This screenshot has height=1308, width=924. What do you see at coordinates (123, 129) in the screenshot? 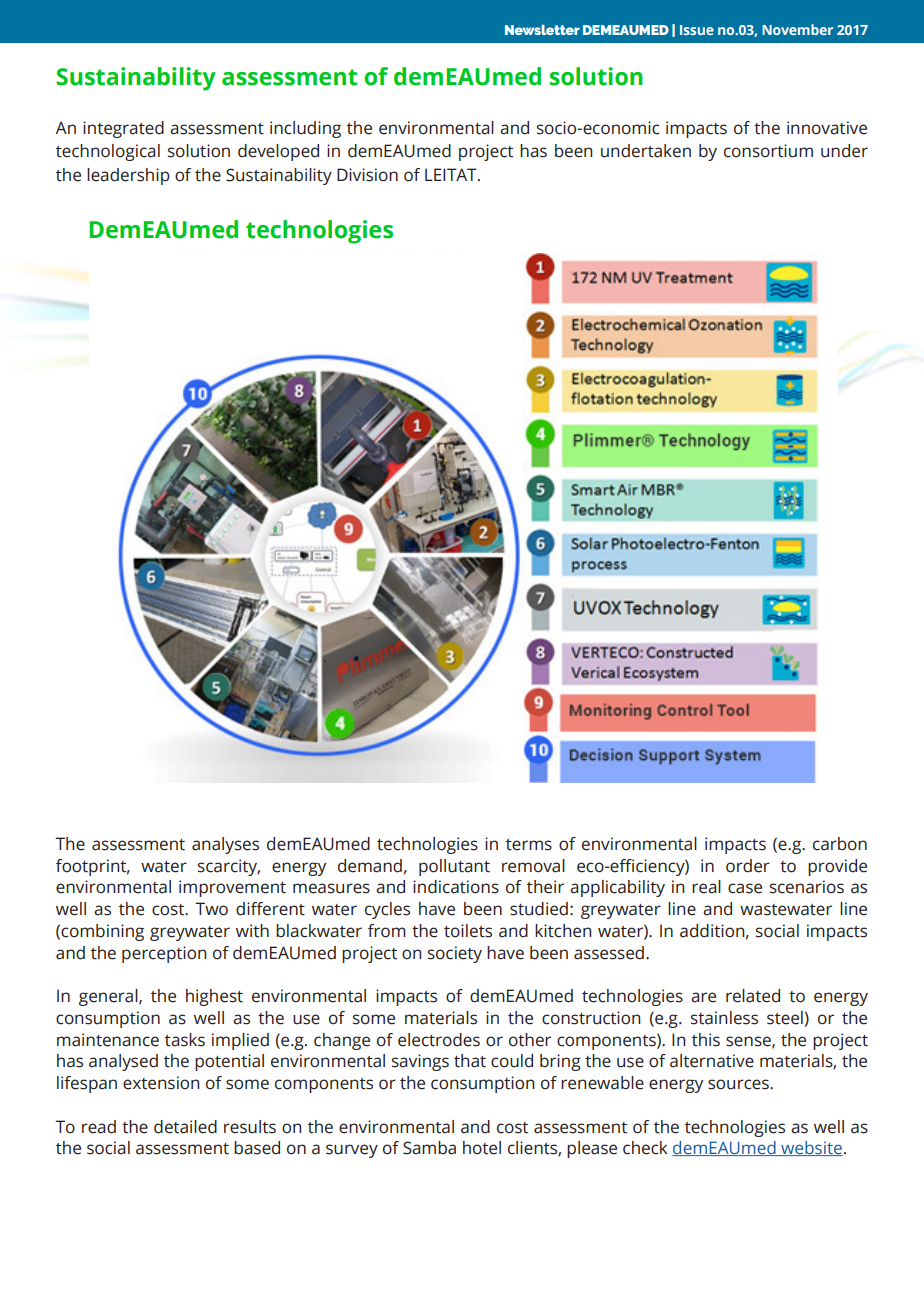
I see `integrated` at bounding box center [123, 129].
